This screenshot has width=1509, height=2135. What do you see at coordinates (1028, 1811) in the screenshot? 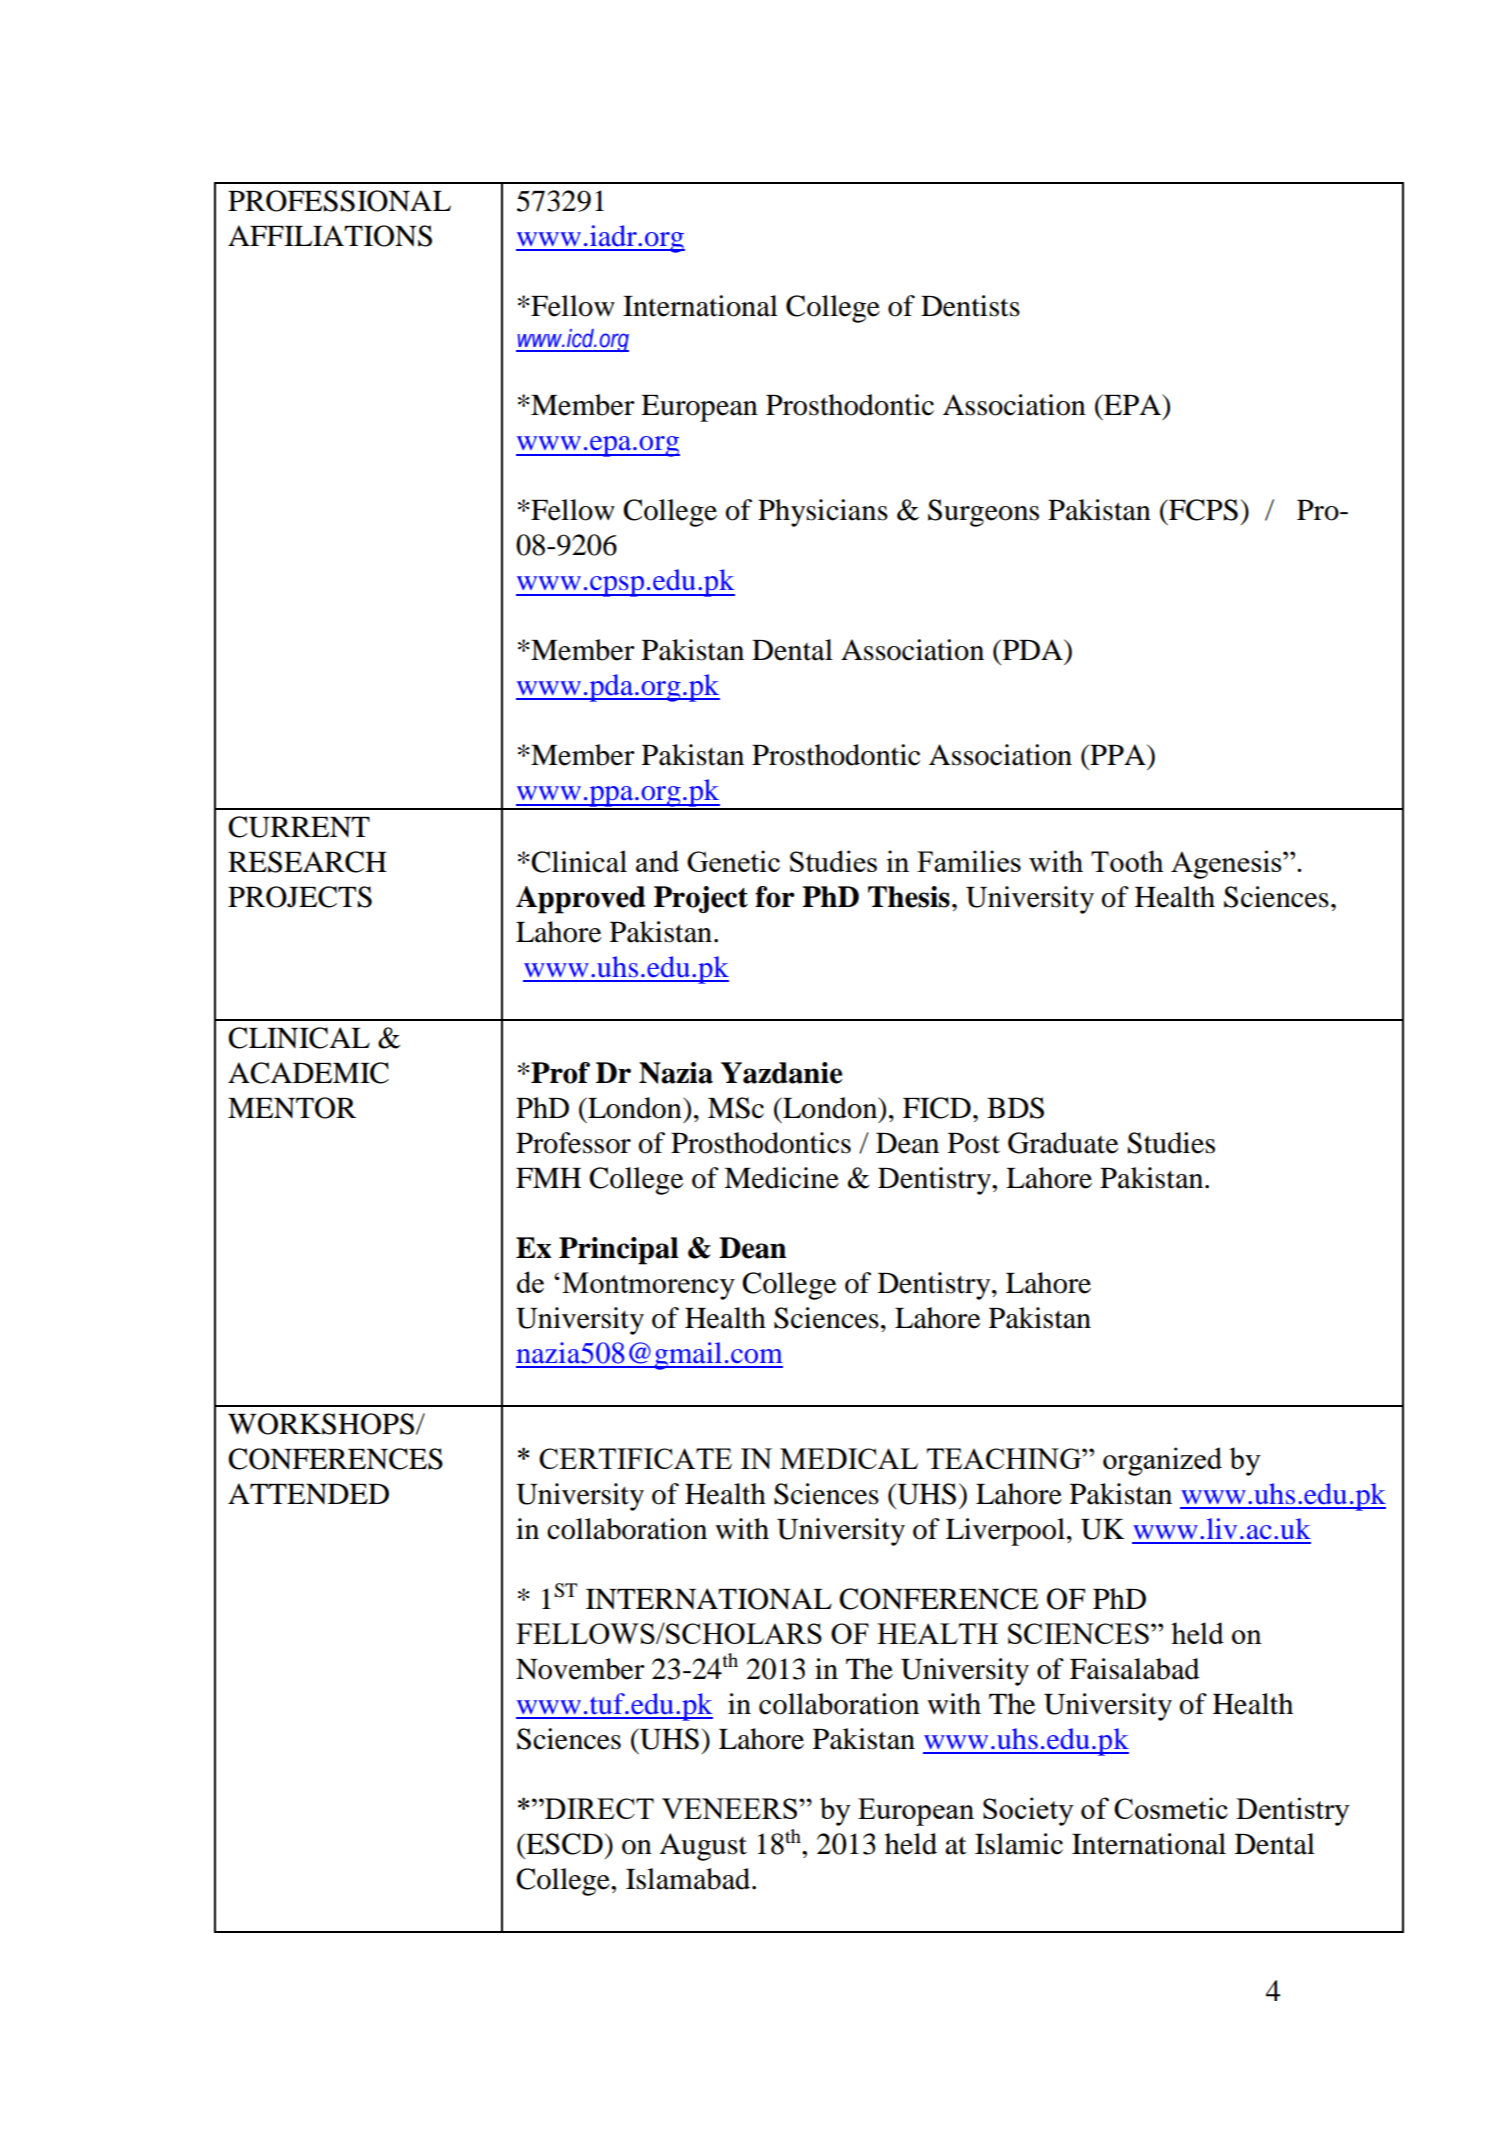
I see `Society` at bounding box center [1028, 1811].
